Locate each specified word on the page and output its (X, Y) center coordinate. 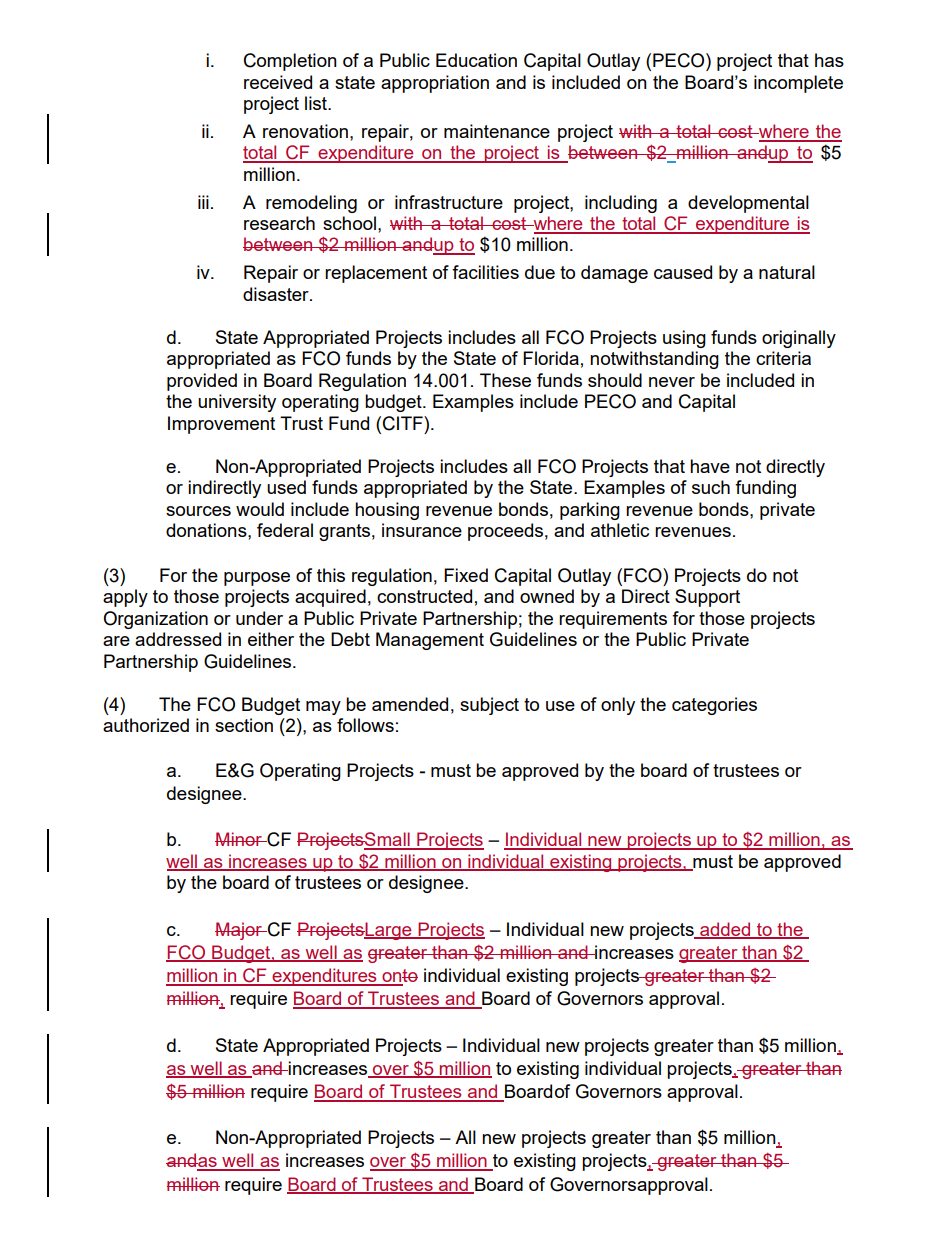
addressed (178, 639)
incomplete (798, 84)
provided (202, 382)
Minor (240, 839)
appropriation (435, 84)
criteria (783, 358)
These (505, 380)
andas (192, 1161)
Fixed (466, 575)
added (725, 930)
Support (707, 598)
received (278, 82)
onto (399, 977)
